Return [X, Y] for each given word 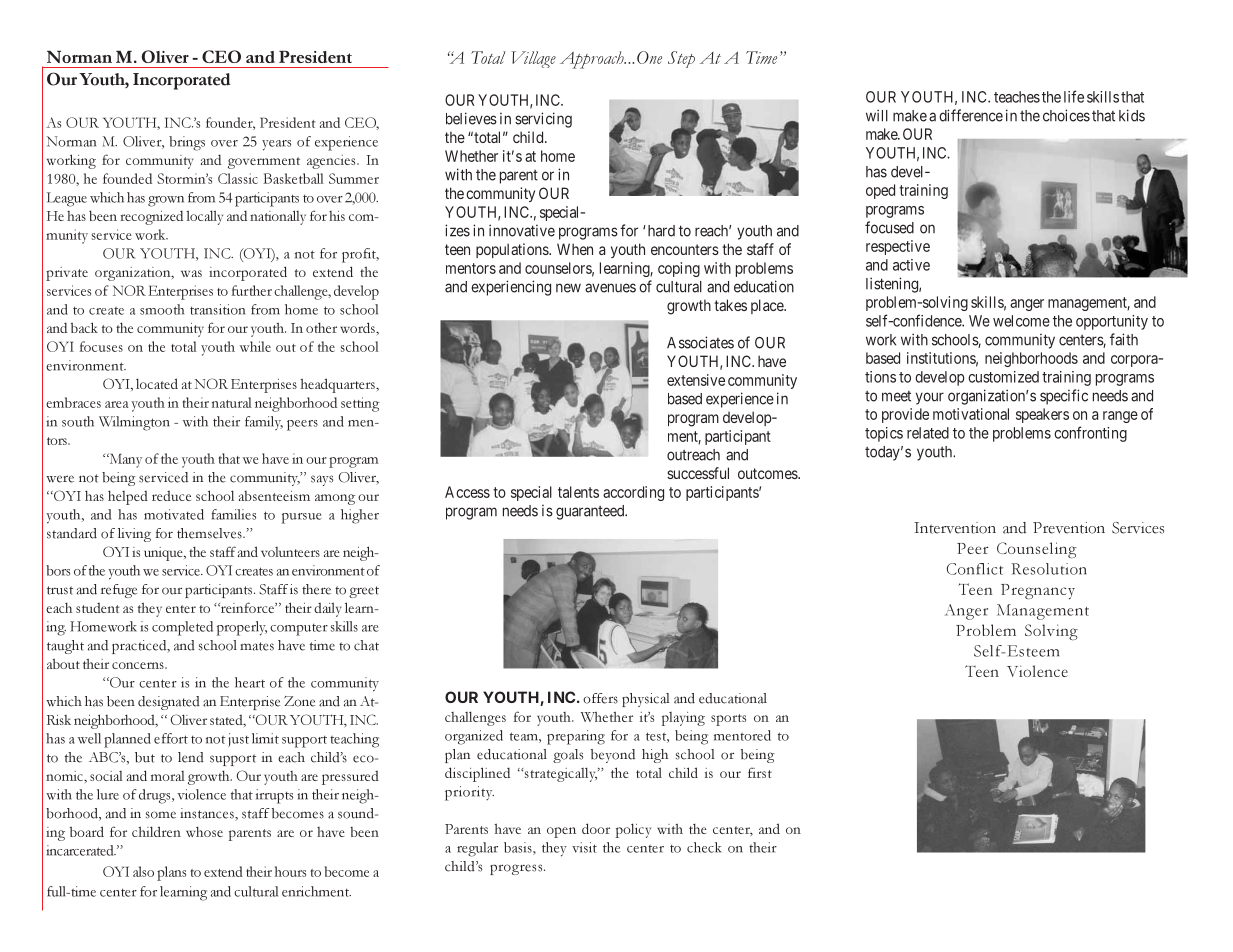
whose [204, 831]
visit [584, 847]
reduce [171, 496]
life [1074, 96]
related [928, 433]
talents [578, 492]
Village [533, 59]
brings [187, 143]
